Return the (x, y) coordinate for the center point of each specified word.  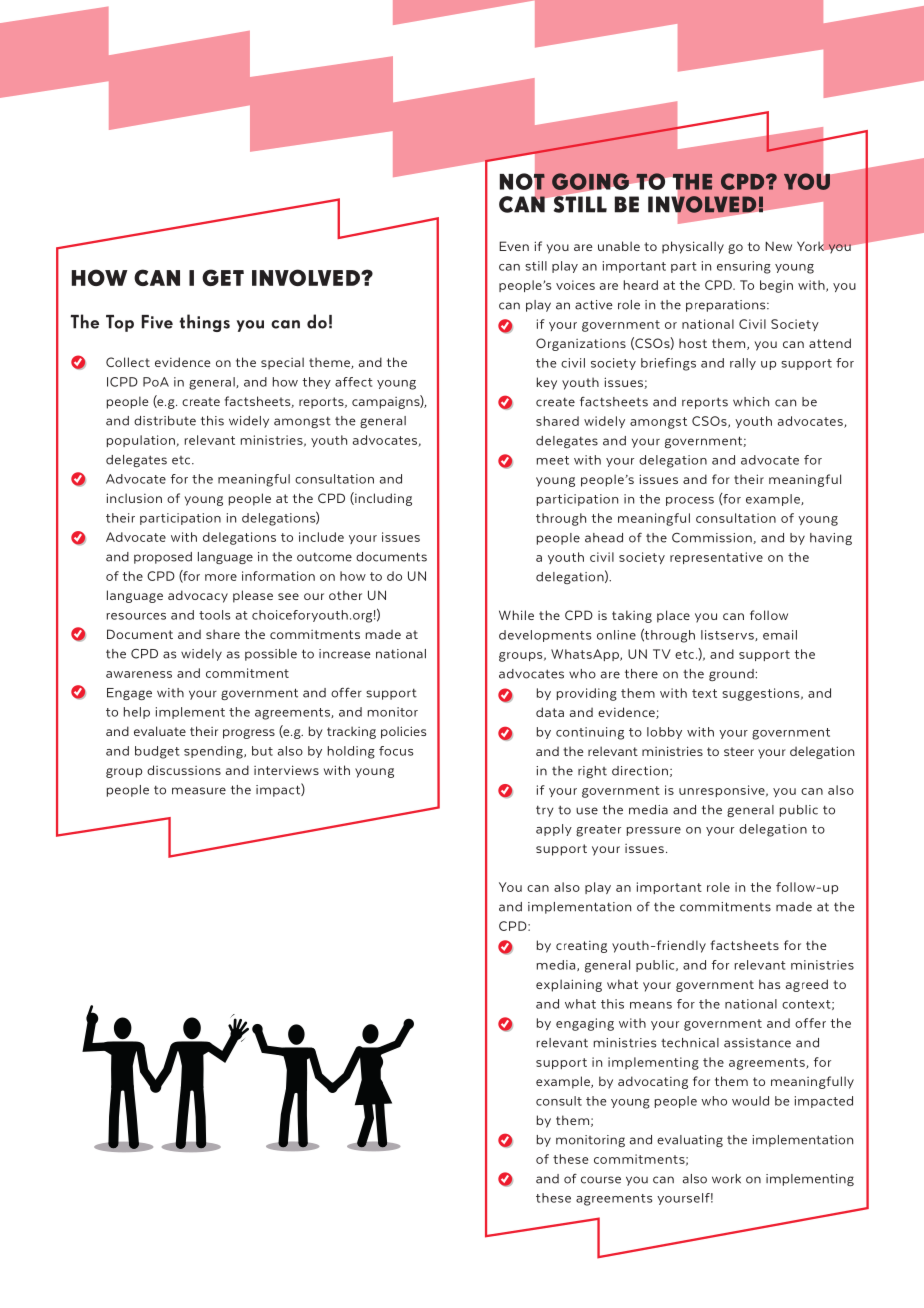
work (726, 1179)
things (204, 323)
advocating (653, 1082)
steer (739, 751)
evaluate (160, 731)
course (601, 1180)
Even (514, 246)
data (550, 712)
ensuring (744, 267)
